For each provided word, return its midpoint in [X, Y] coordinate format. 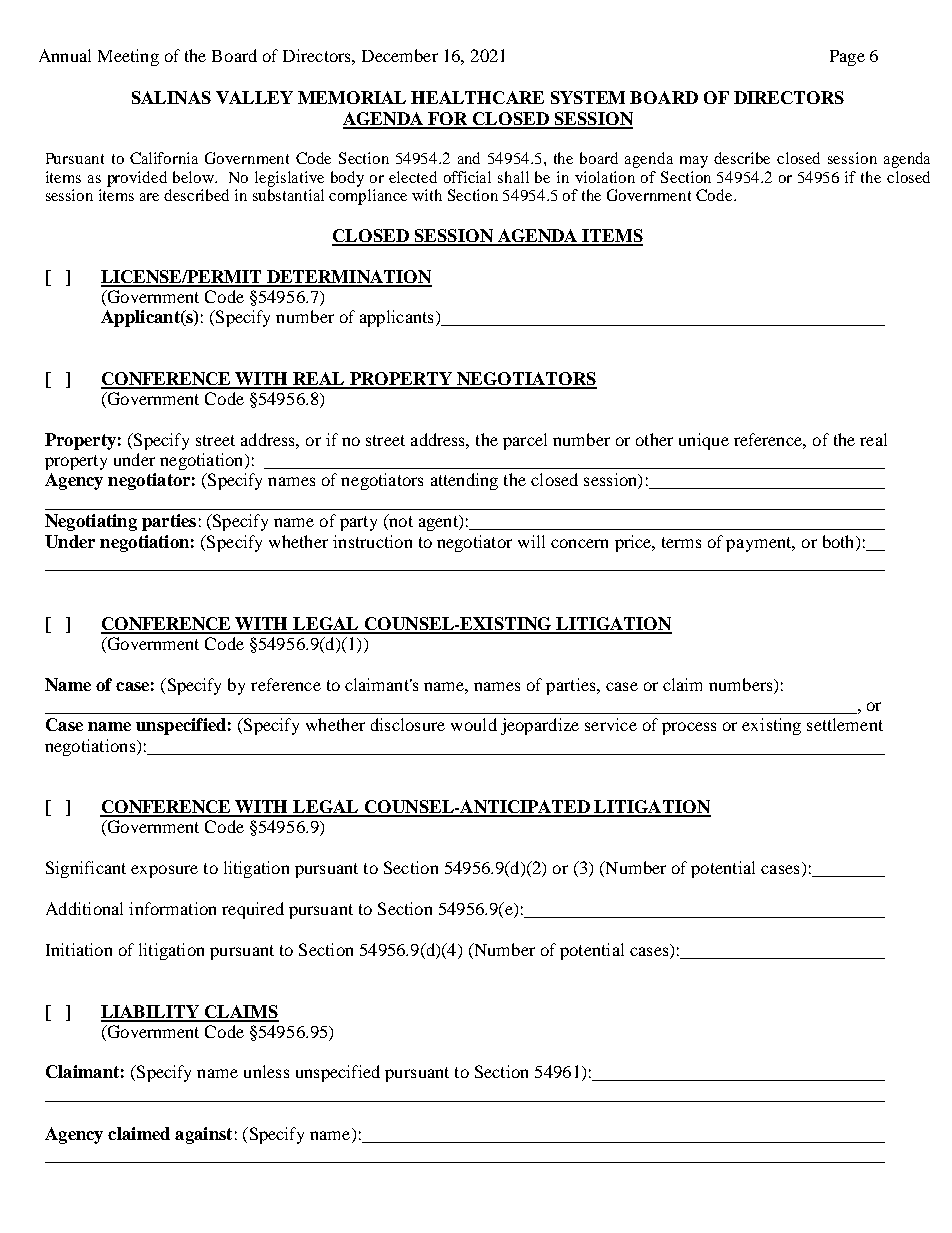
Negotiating [91, 522]
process [689, 728]
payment [760, 544]
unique [704, 441]
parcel [525, 441]
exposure [164, 871]
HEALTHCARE [477, 97]
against [203, 1135]
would [474, 724]
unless [266, 1071]
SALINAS [171, 97]
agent [439, 523]
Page [847, 58]
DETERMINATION [348, 278]
